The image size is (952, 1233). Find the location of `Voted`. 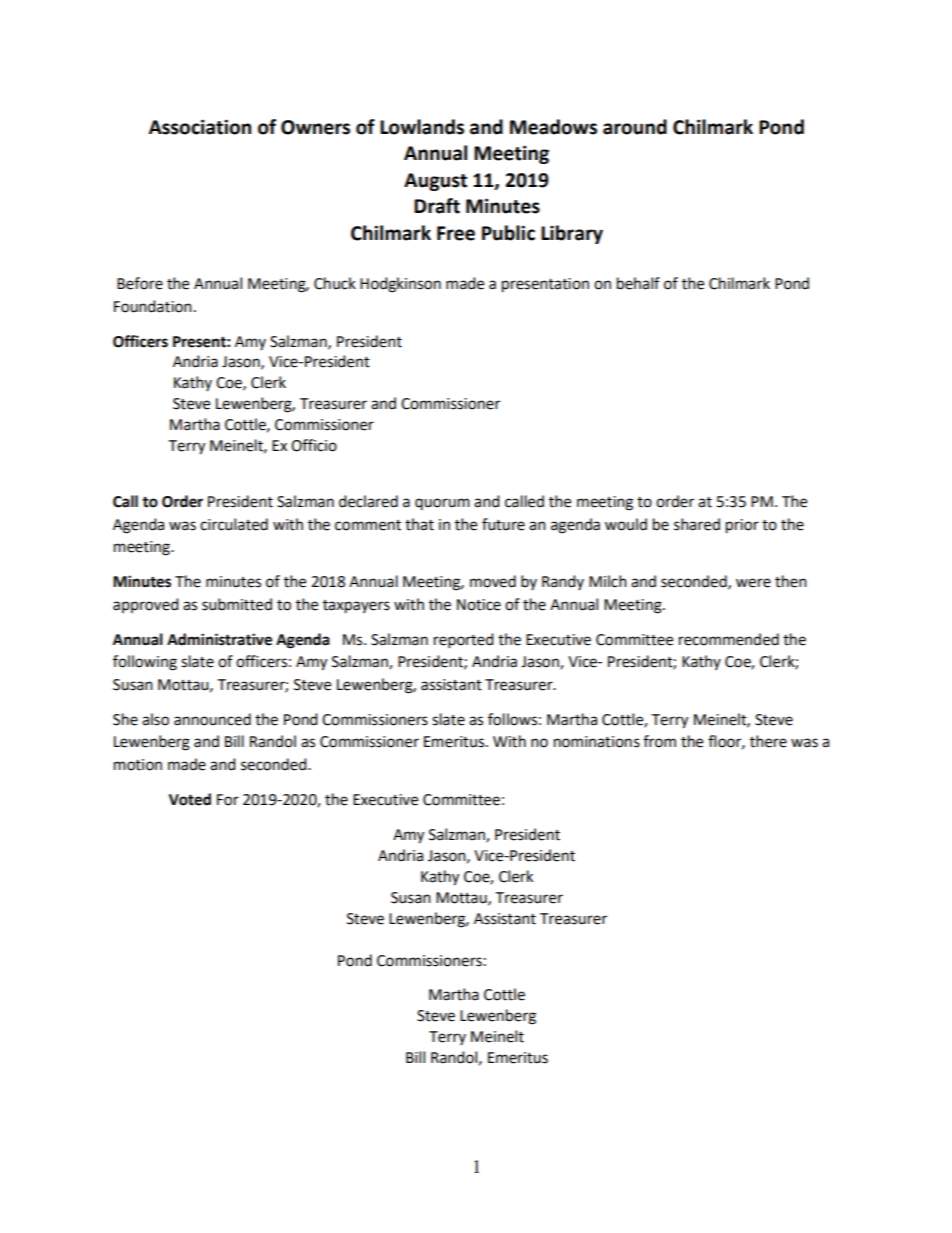

Voted is located at coordinates (190, 799).
